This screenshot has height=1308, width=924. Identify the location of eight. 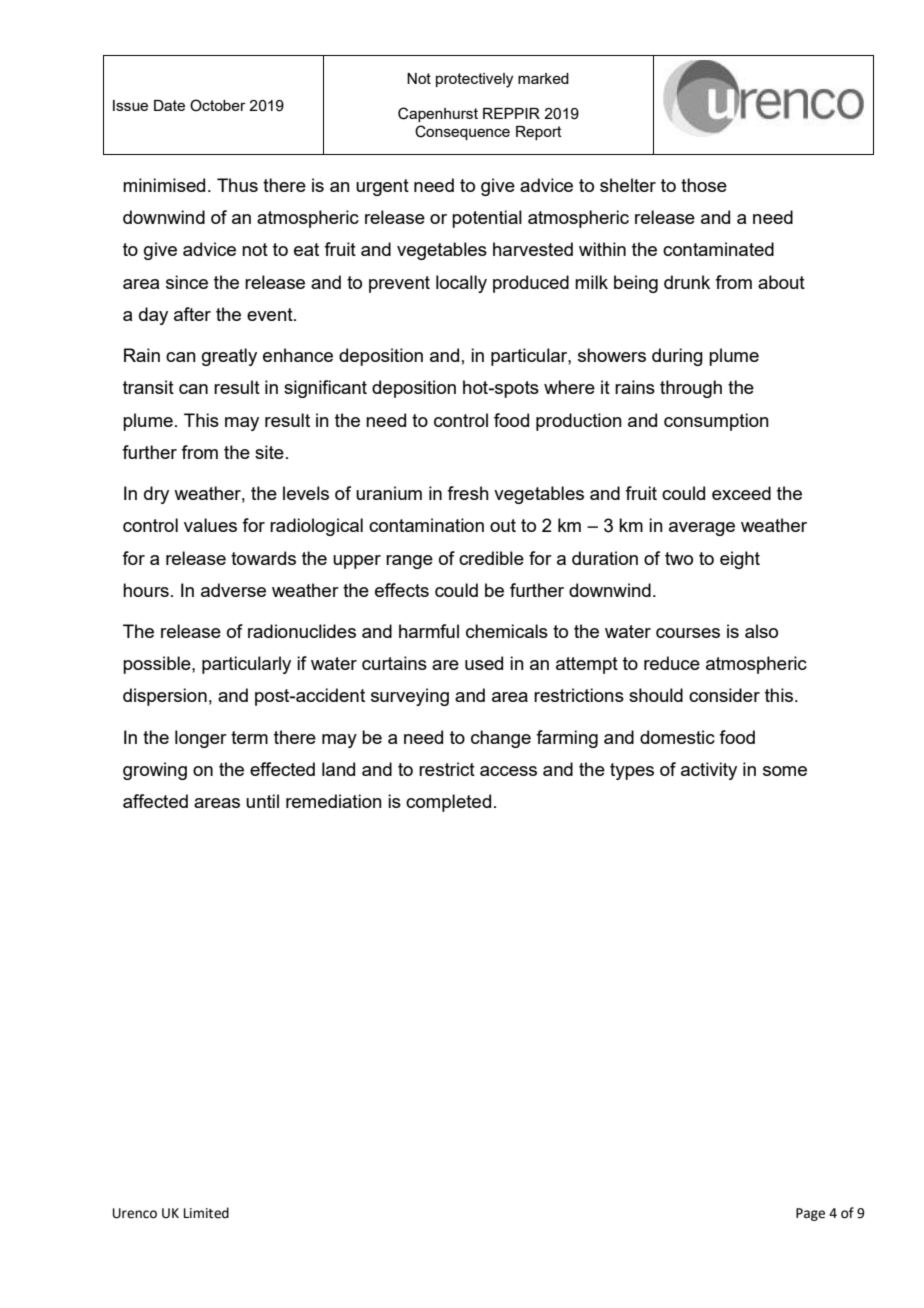
(740, 560).
